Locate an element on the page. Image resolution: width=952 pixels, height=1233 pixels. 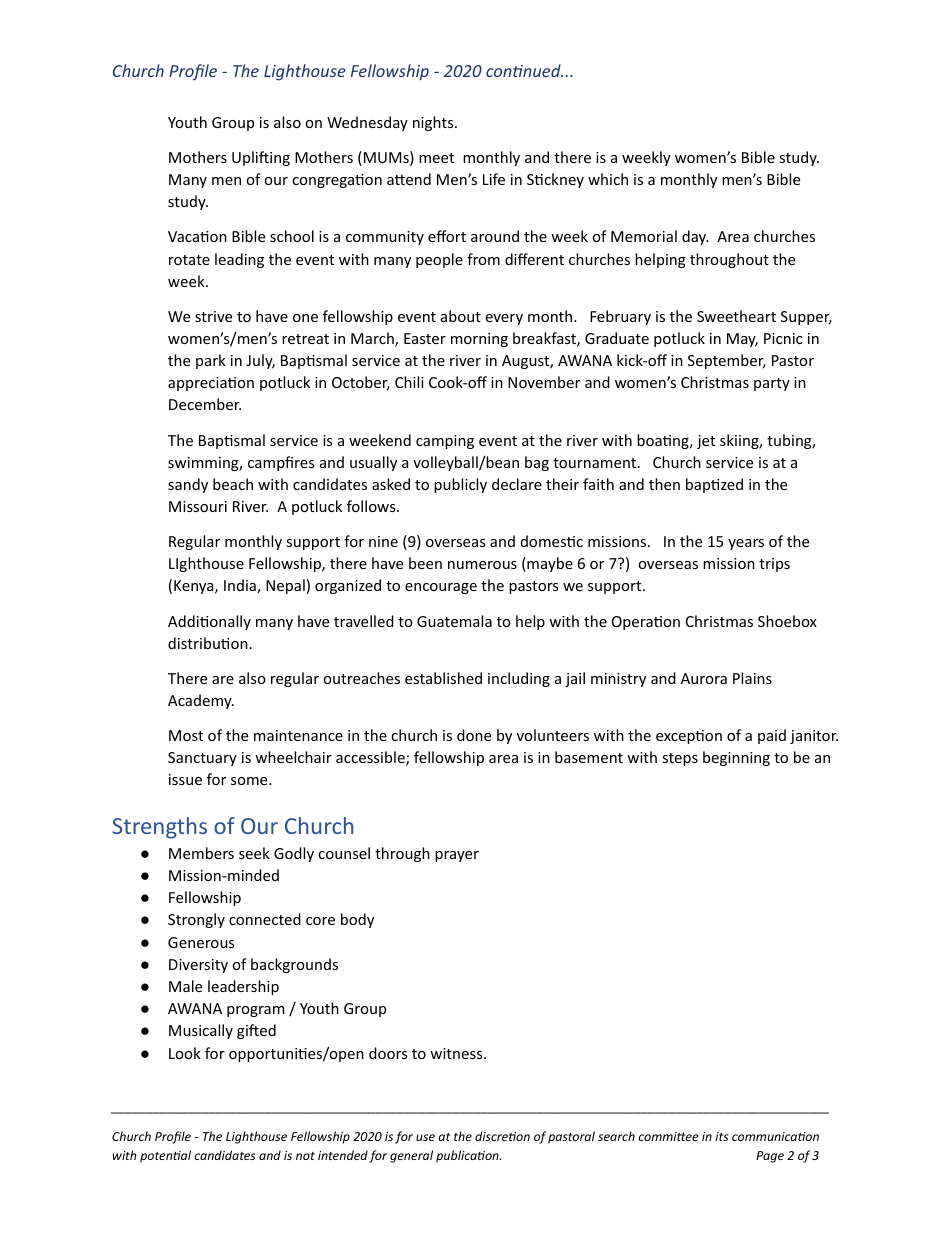
Addi is located at coordinates (184, 621).
